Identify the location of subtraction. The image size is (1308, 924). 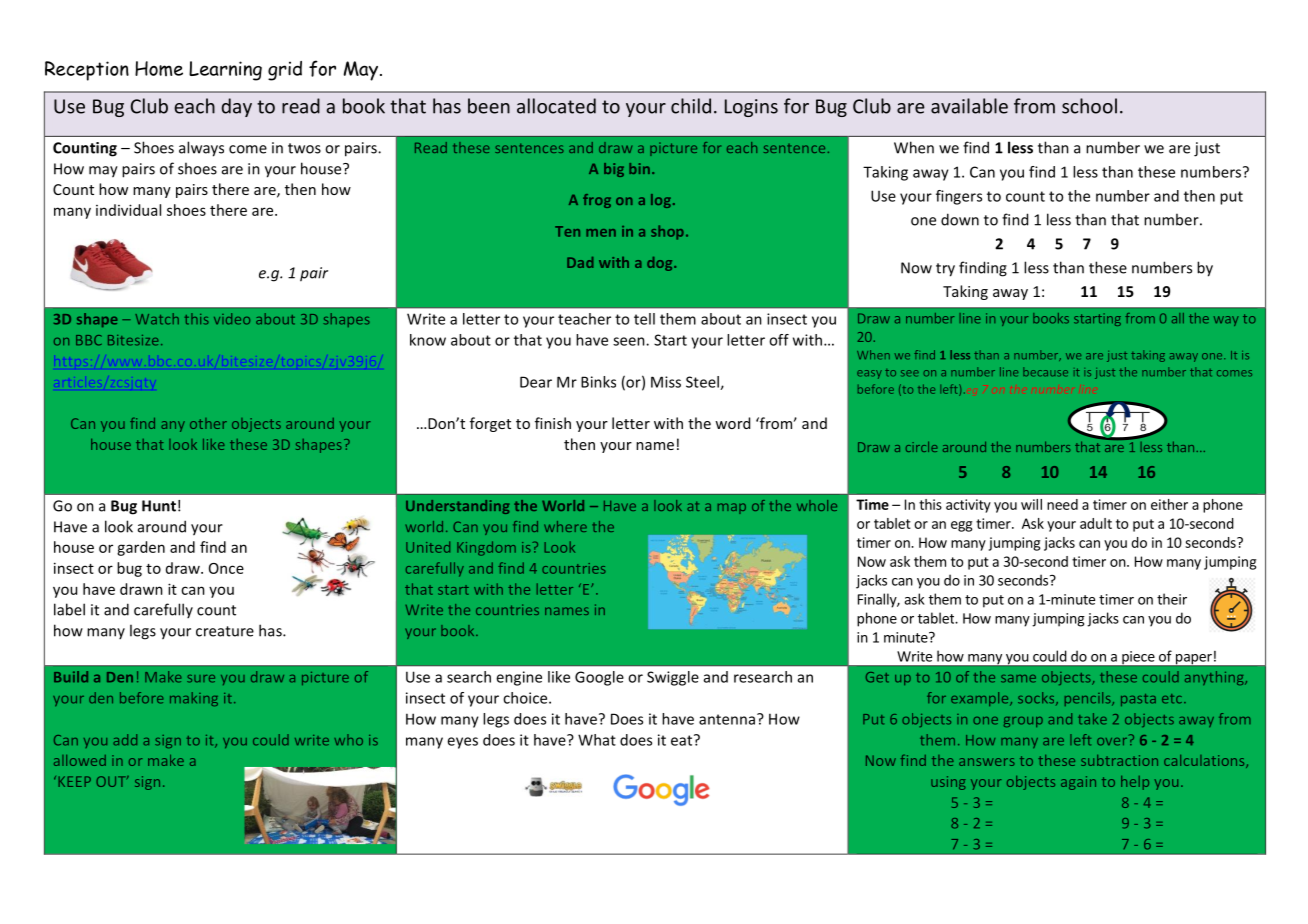
(1119, 760).
